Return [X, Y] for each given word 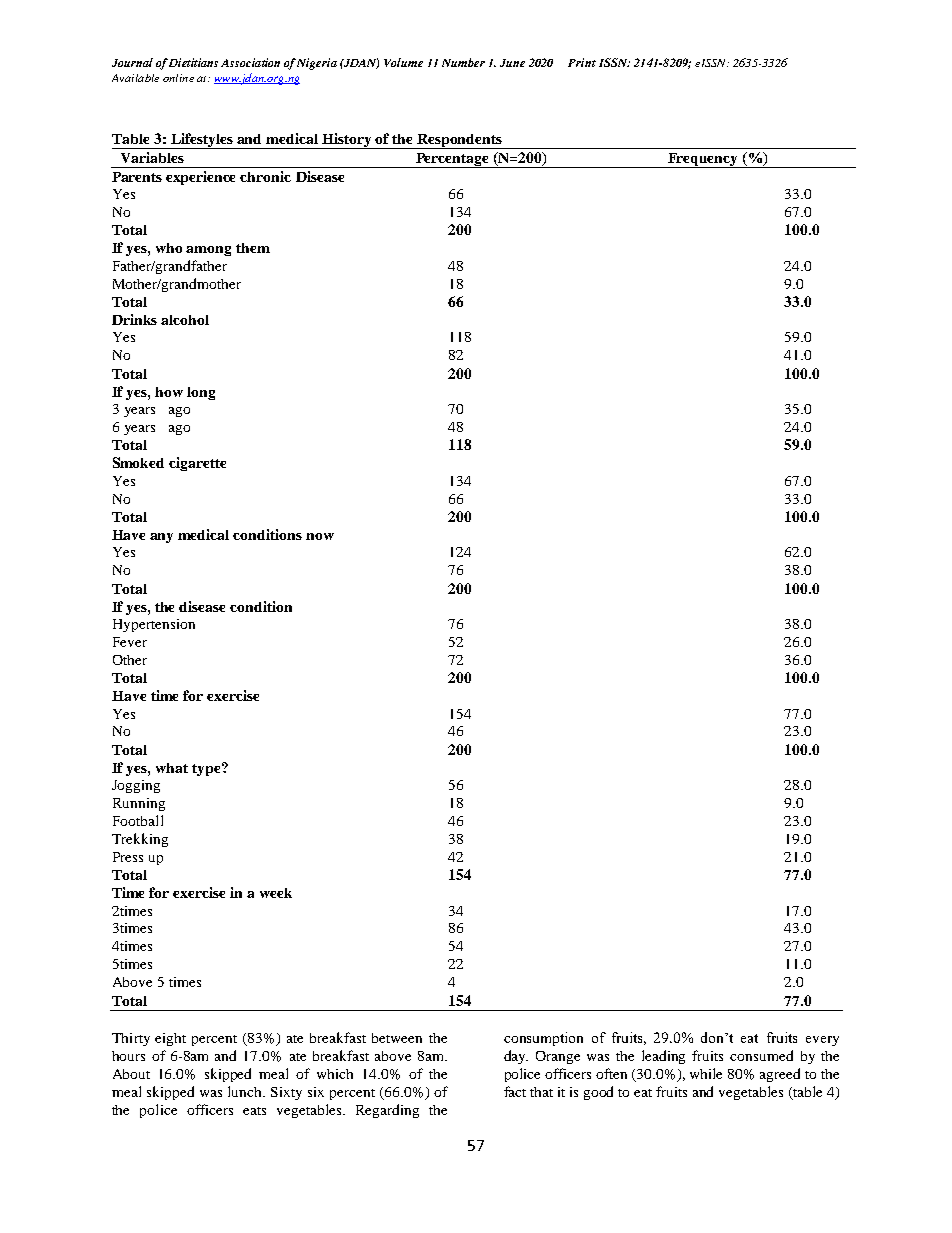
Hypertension [154, 625]
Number [463, 62]
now [320, 536]
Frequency [703, 160]
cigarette [197, 464]
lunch [246, 1091]
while [706, 1073]
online [178, 78]
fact [515, 1091]
